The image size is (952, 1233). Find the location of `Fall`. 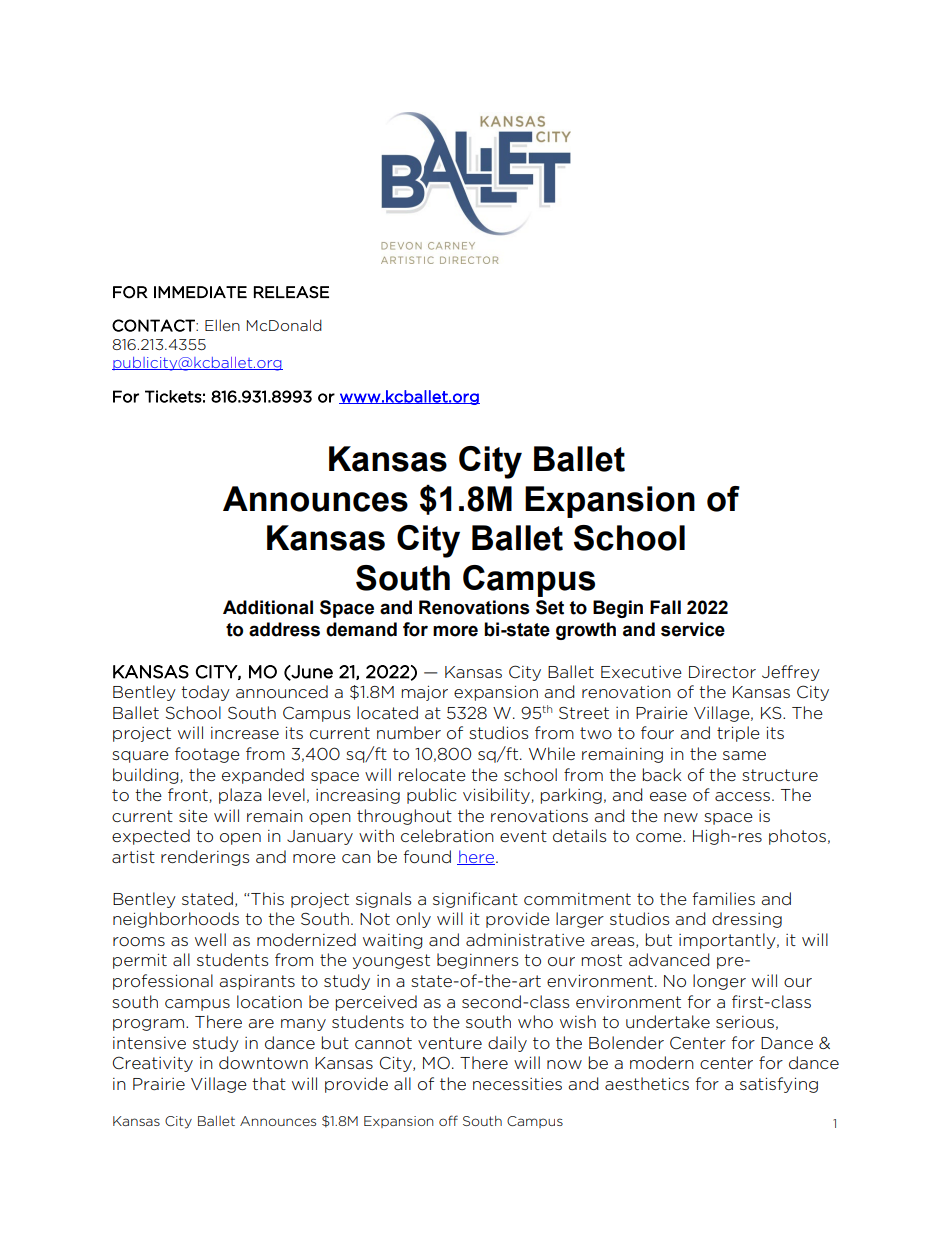

Fall is located at coordinates (665, 607).
